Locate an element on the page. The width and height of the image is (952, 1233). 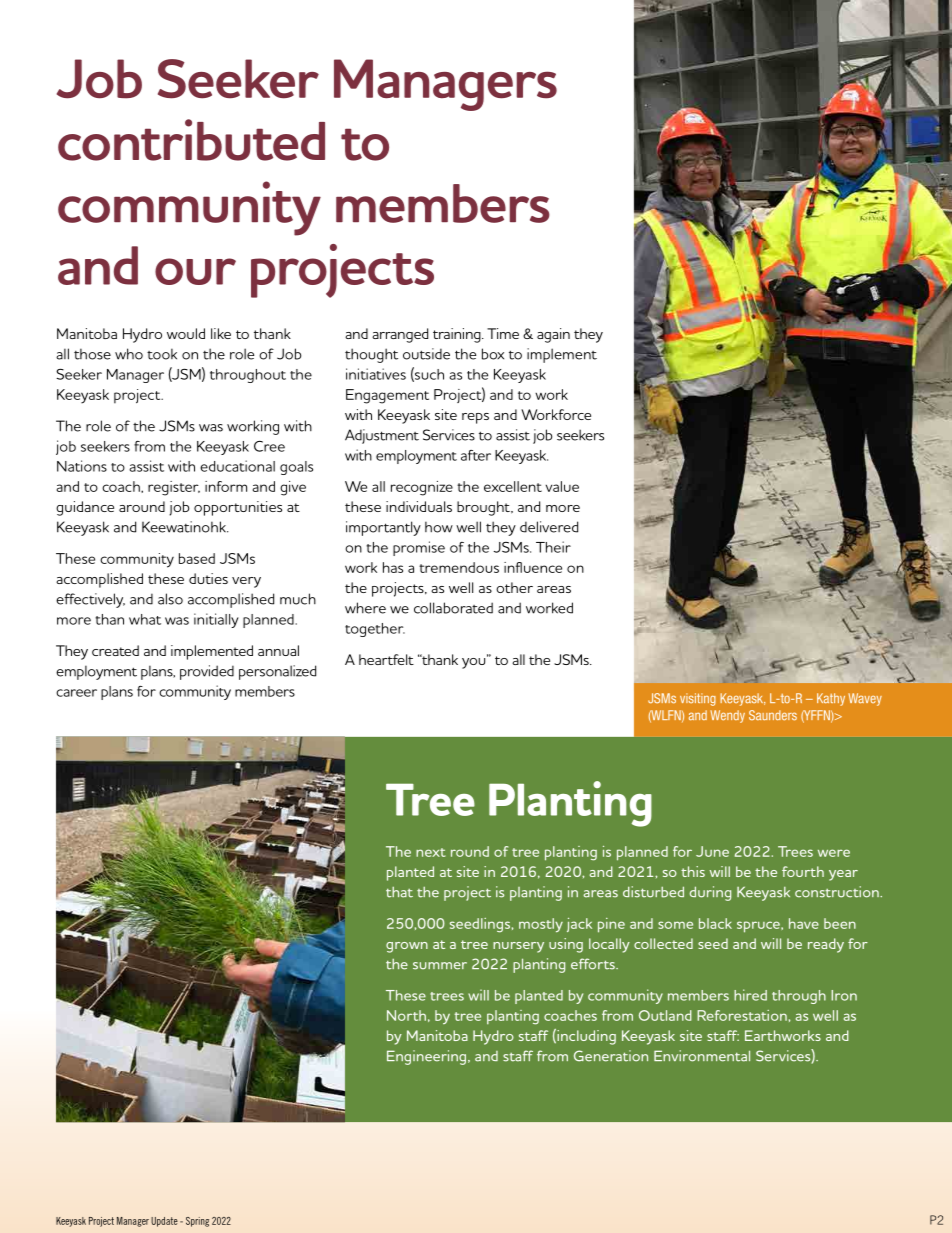
Update is located at coordinates (164, 1222).
